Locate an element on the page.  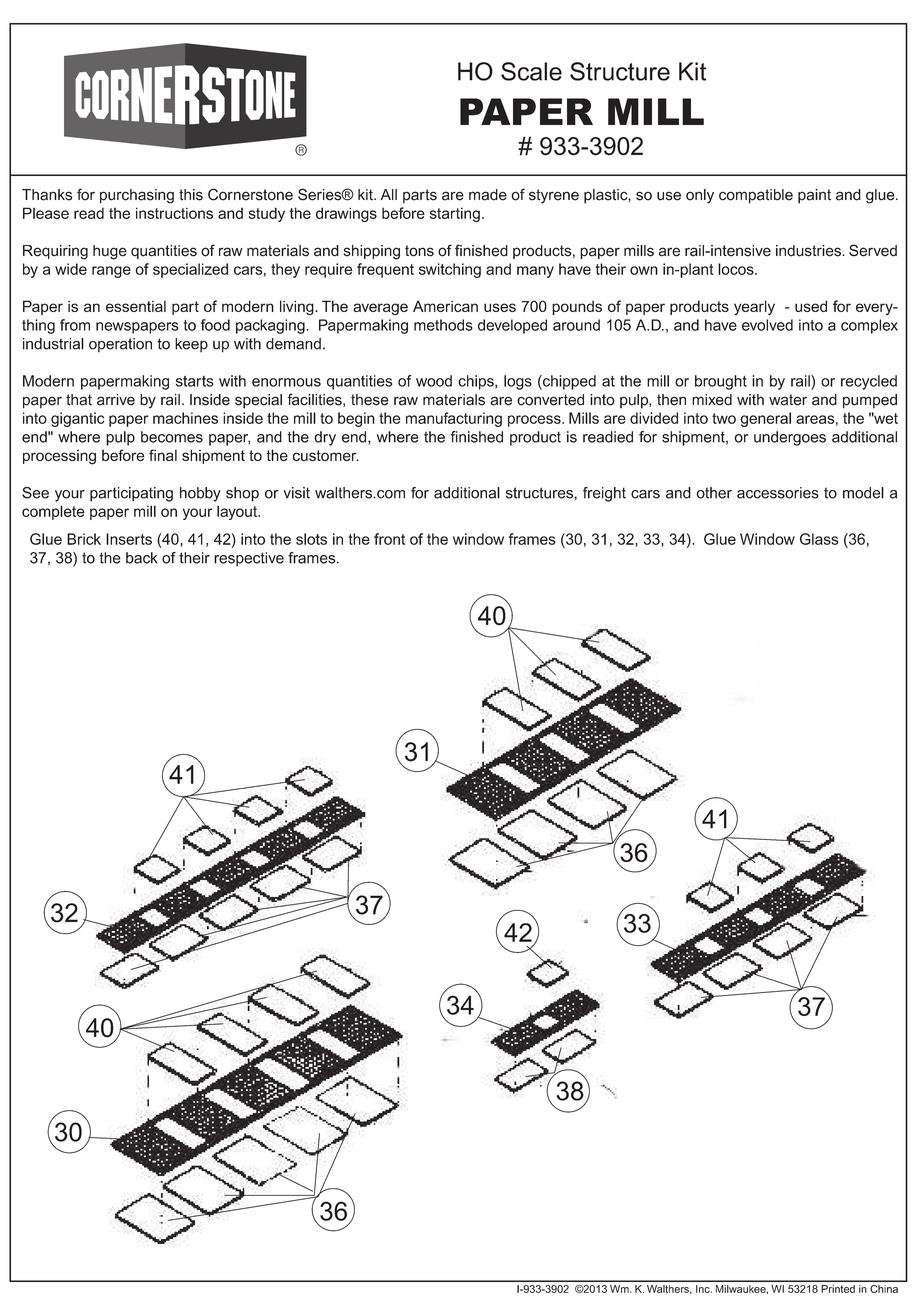
purchasing is located at coordinates (137, 196).
